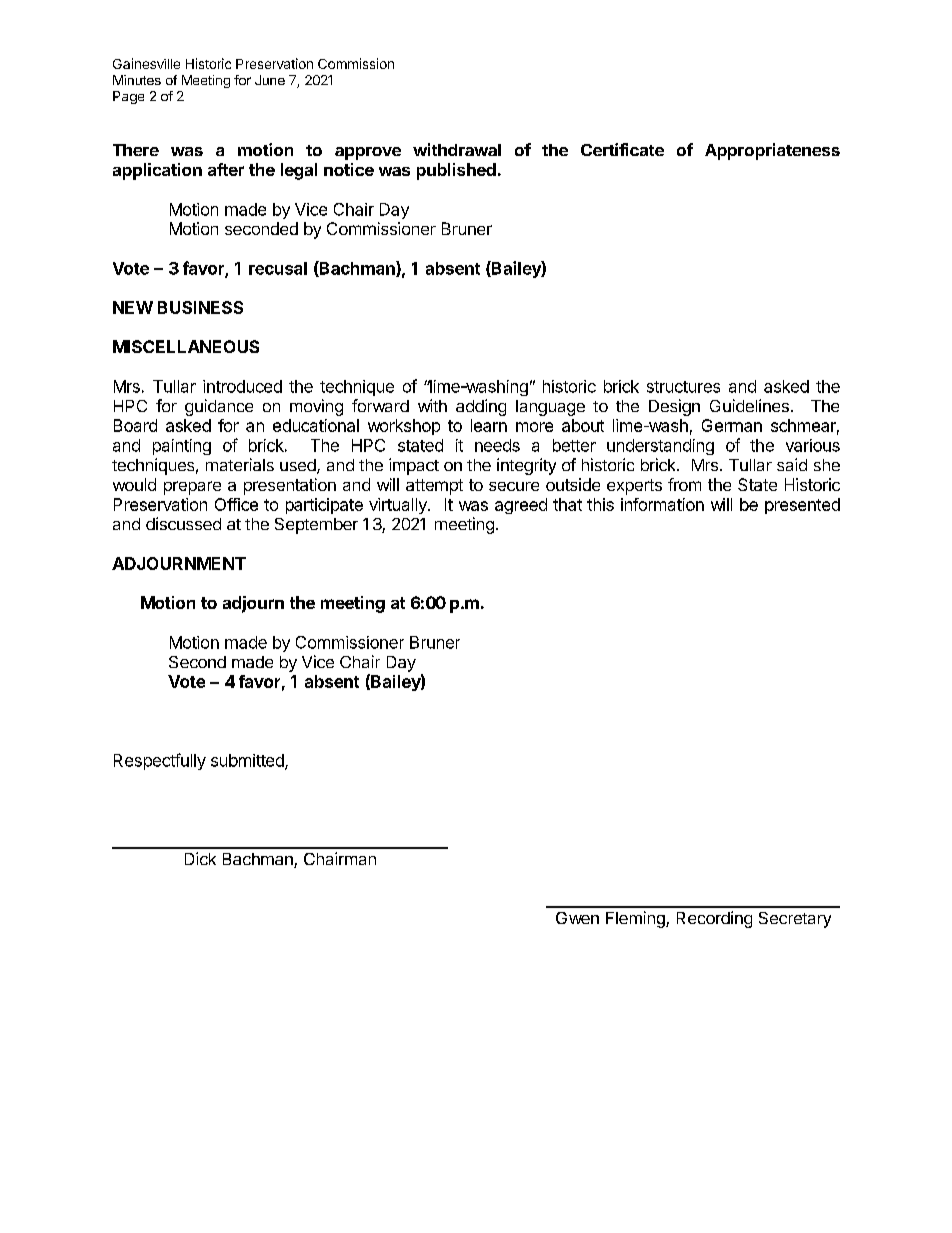 This screenshot has height=1233, width=952. What do you see at coordinates (219, 407) in the screenshot?
I see `guidance` at bounding box center [219, 407].
